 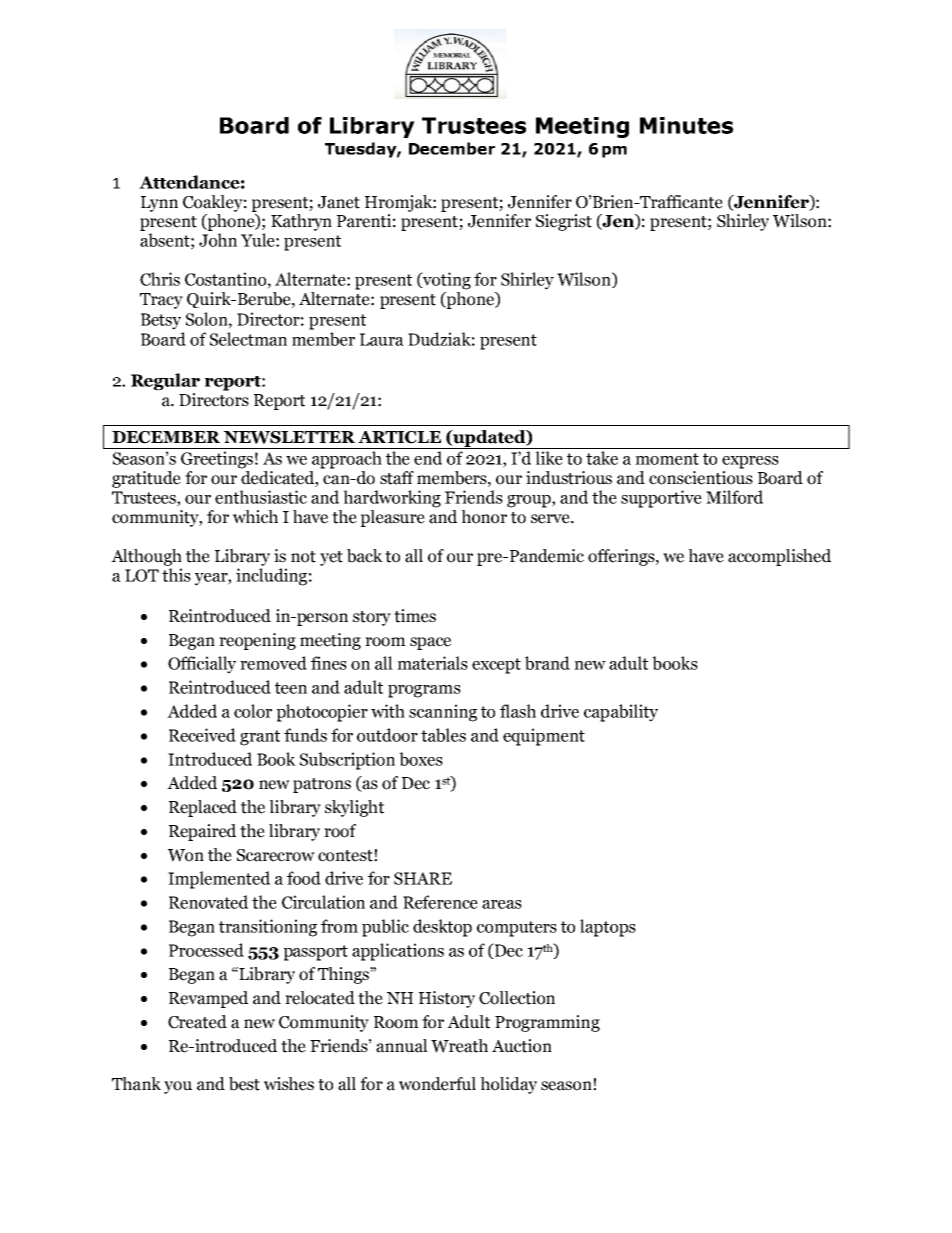 I want to click on capability, so click(x=621, y=713).
